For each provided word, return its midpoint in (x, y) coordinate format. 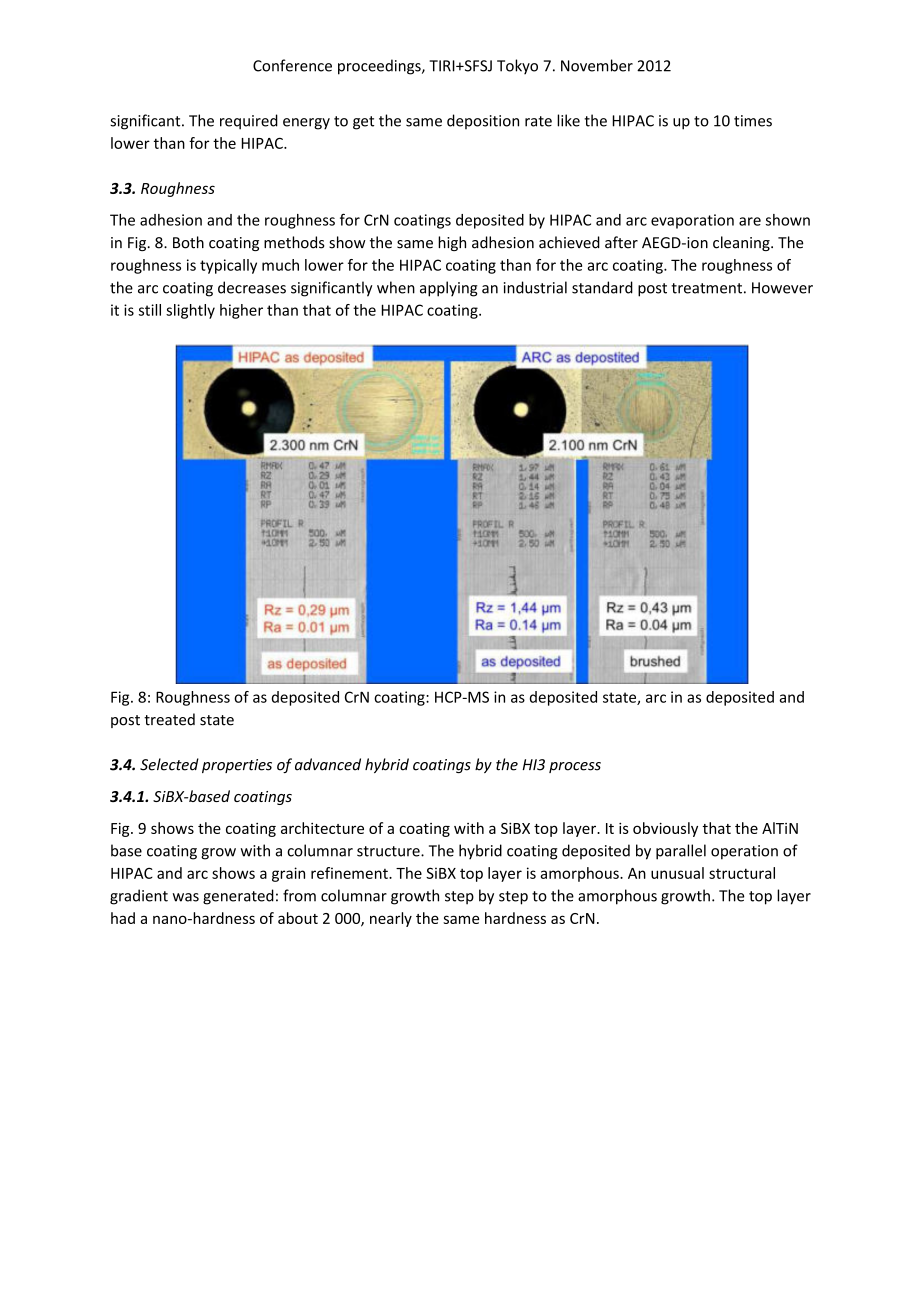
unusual (677, 873)
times (753, 121)
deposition (483, 121)
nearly (391, 919)
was (186, 897)
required (249, 122)
